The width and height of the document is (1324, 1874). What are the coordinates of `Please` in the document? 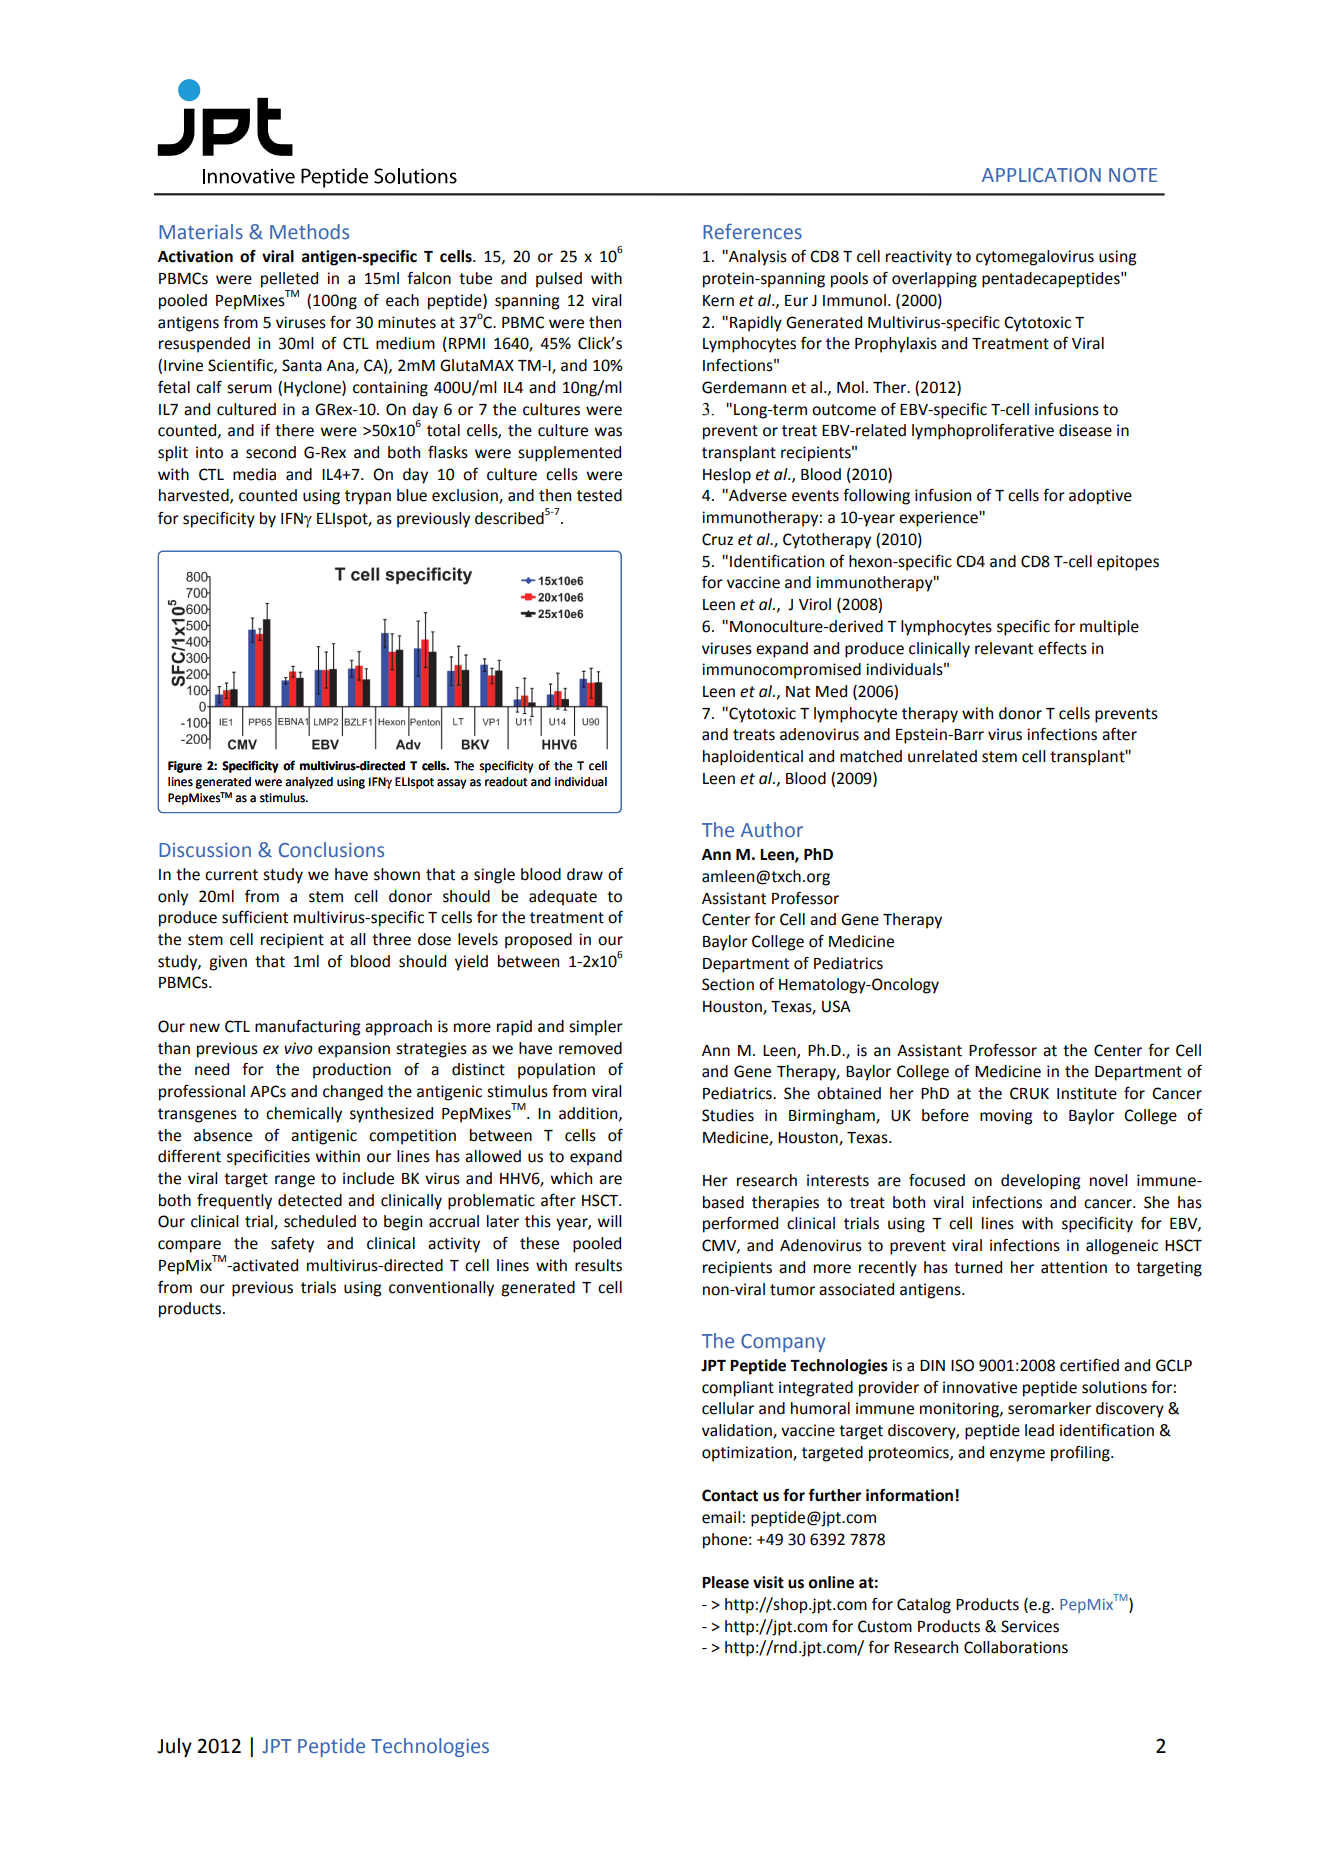 It's located at (725, 1582).
